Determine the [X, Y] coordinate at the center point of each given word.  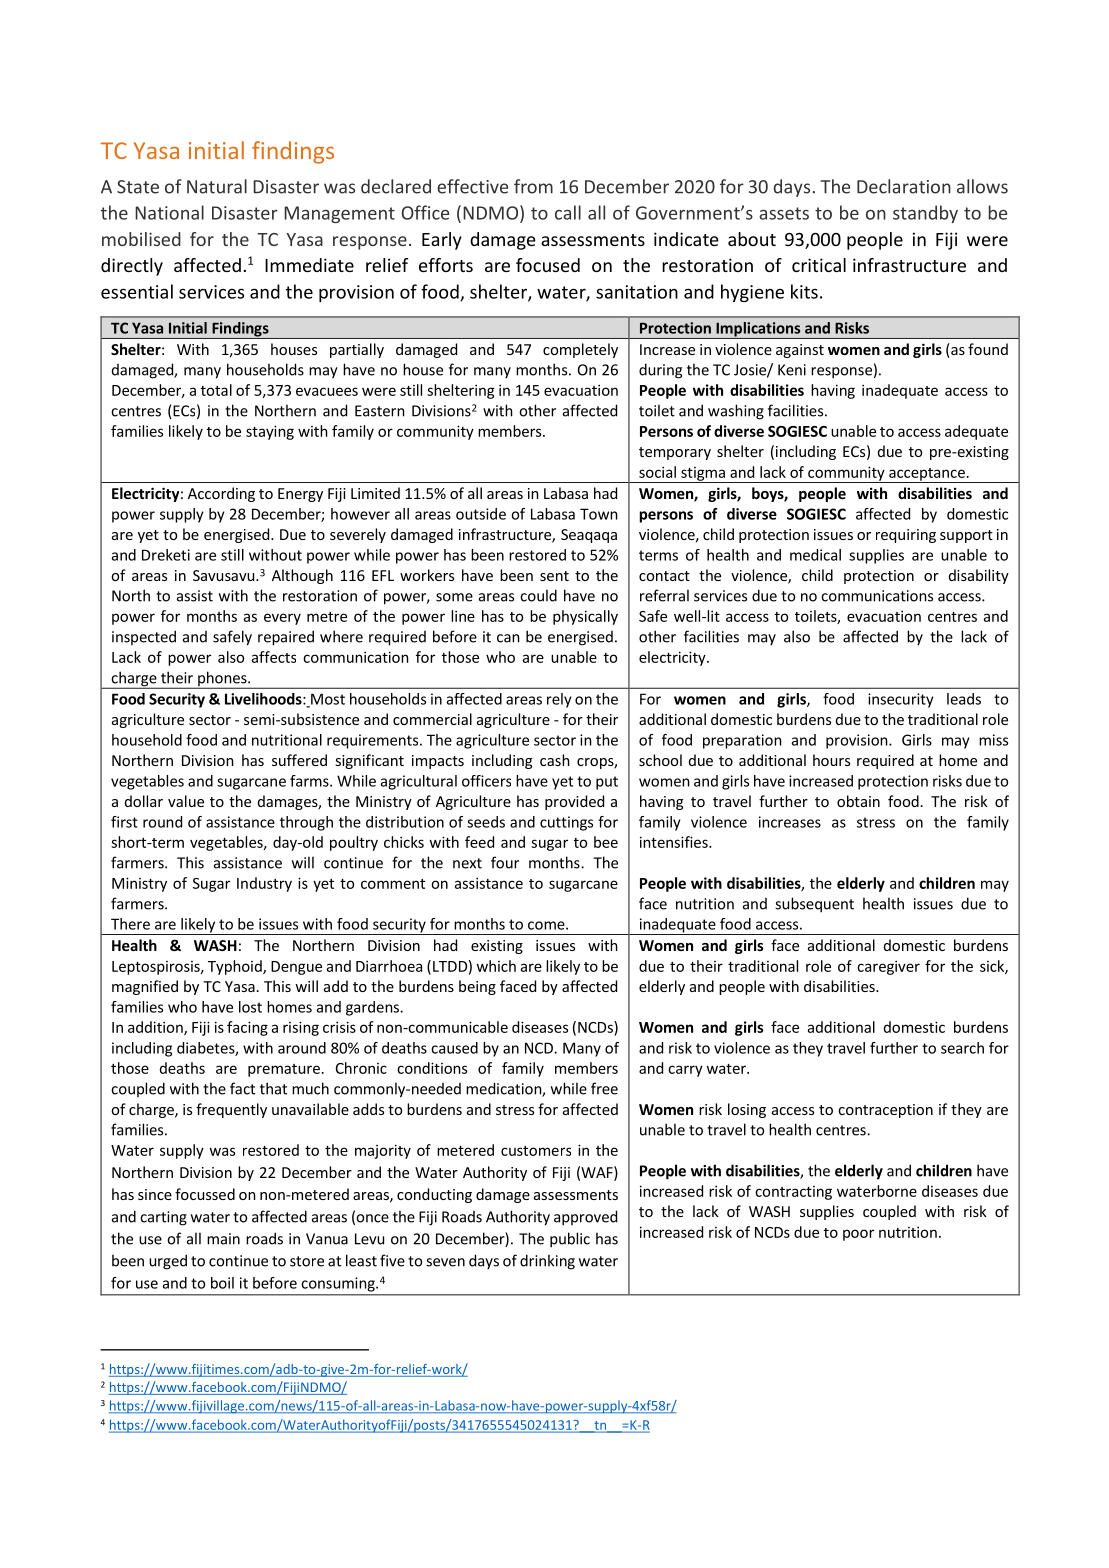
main [223, 1239]
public [570, 1240]
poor [858, 1235]
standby [925, 214]
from [533, 186]
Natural [217, 186]
